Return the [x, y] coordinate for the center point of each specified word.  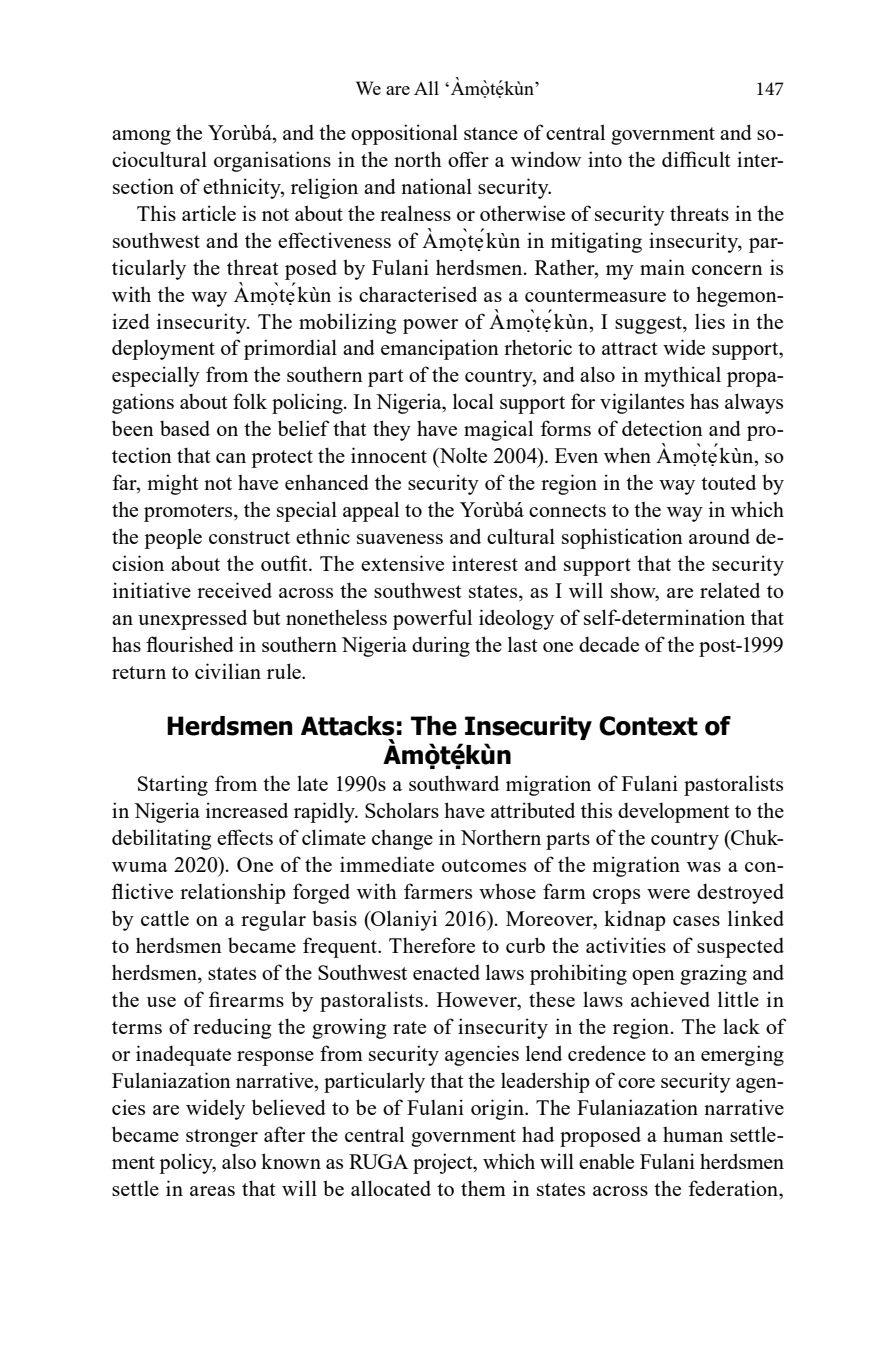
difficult [696, 159]
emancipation [440, 349]
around [719, 536]
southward [454, 783]
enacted [446, 972]
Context [648, 726]
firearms [246, 999]
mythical [682, 376]
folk [250, 401]
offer [468, 159]
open [653, 977]
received [234, 590]
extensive [402, 563]
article [209, 213]
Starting [173, 785]
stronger [222, 1138]
